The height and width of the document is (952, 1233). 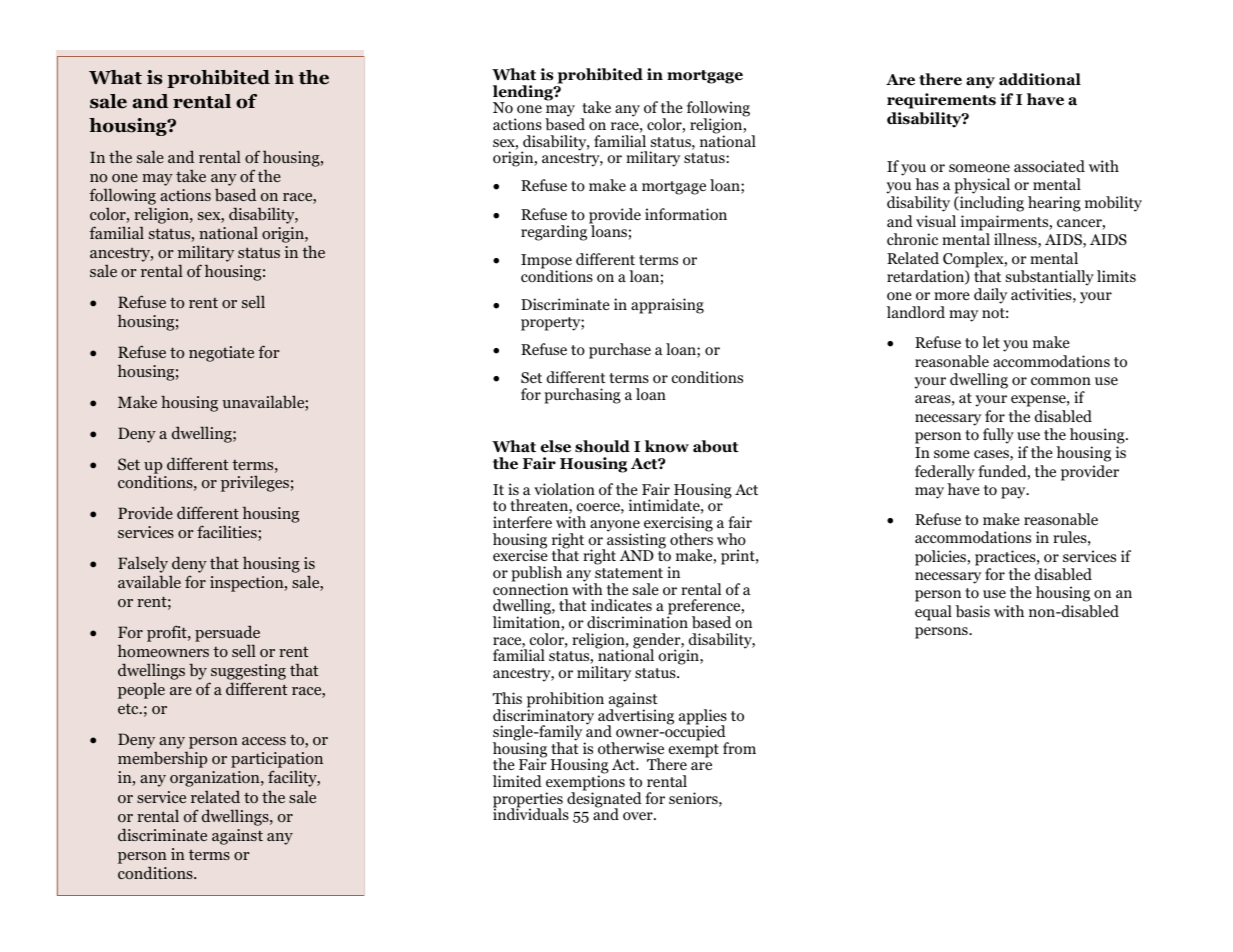 What do you see at coordinates (739, 748) in the document?
I see `from` at bounding box center [739, 748].
